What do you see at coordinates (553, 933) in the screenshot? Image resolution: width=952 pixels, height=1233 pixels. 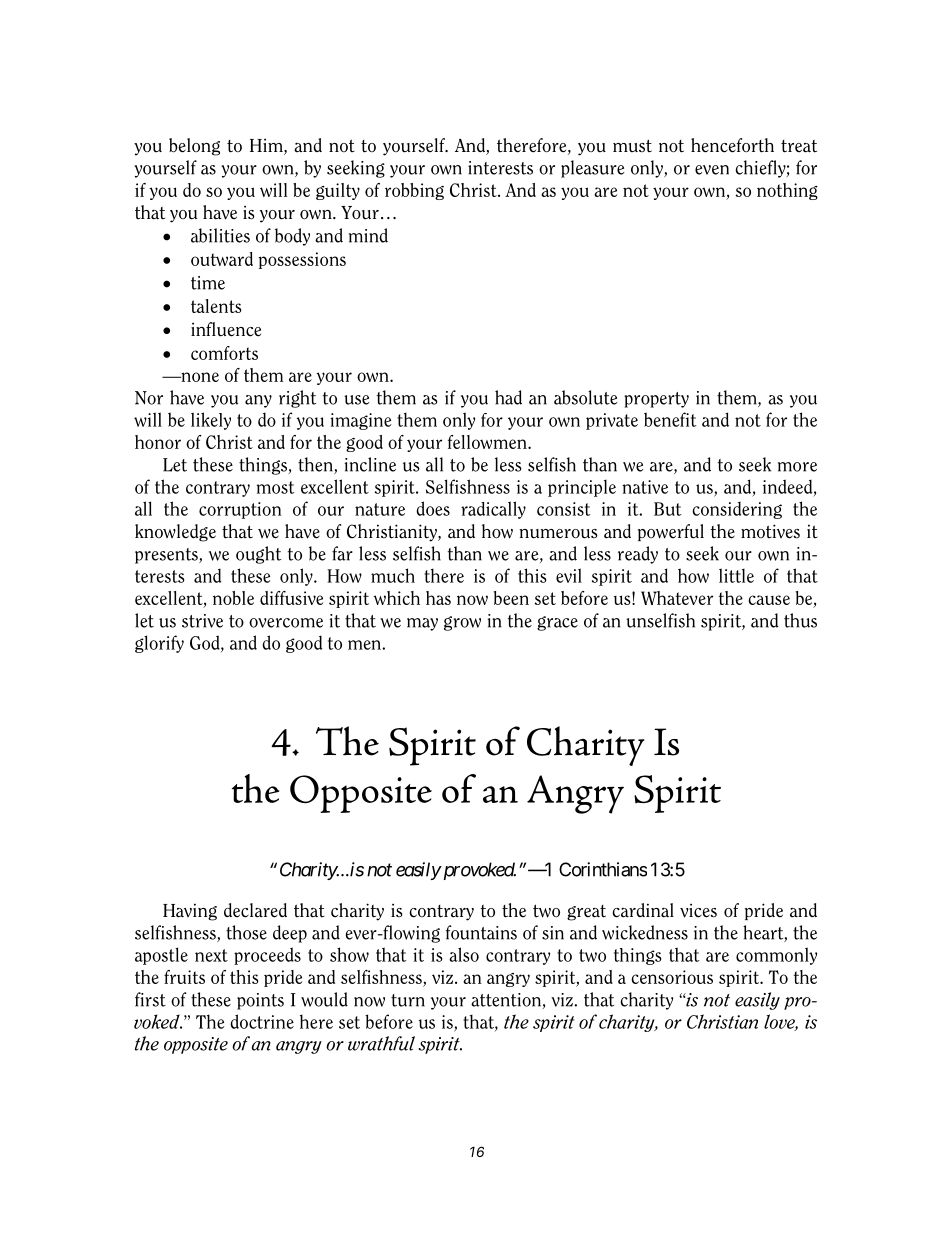 I see `sin` at bounding box center [553, 933].
